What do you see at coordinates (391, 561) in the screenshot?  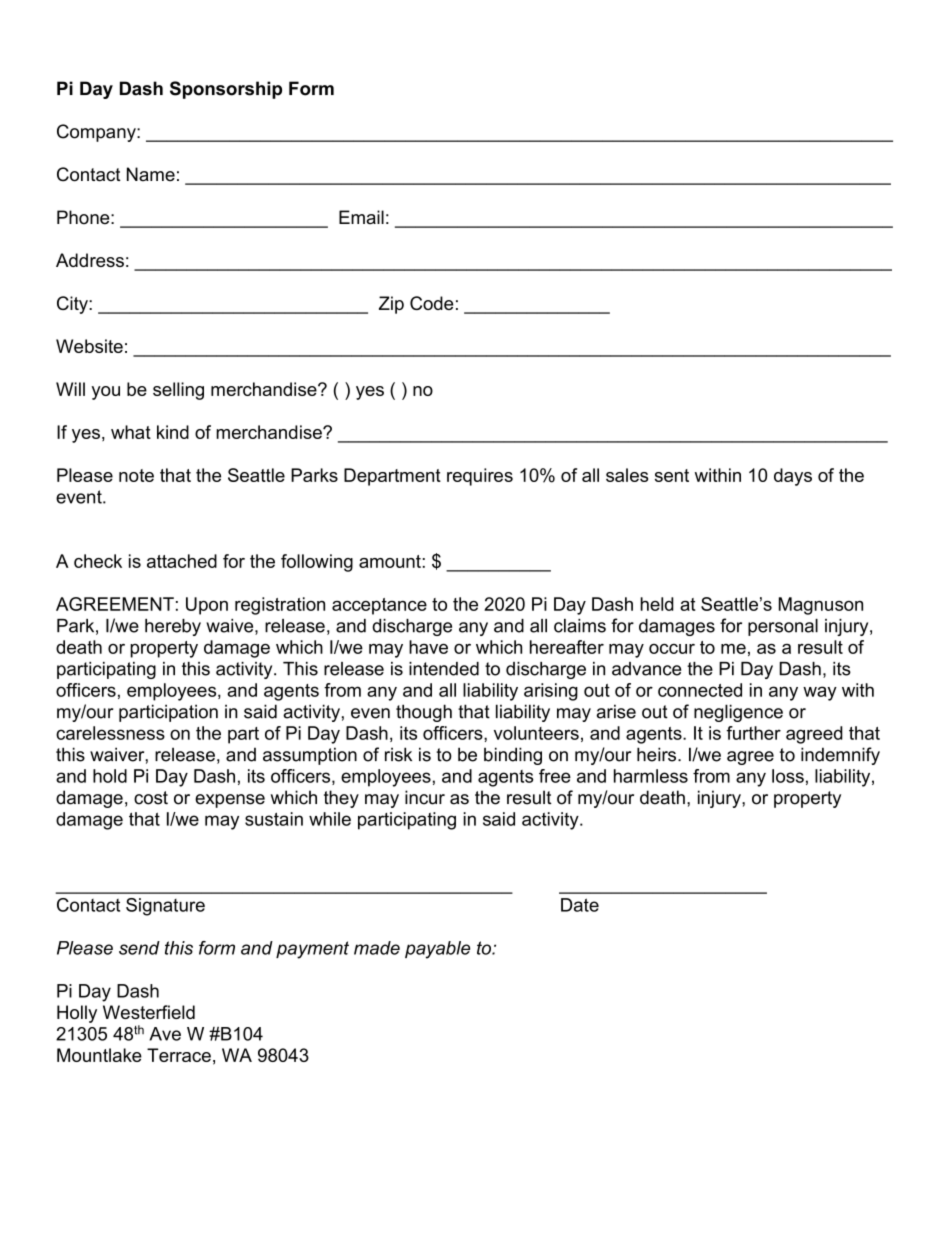 I see `amount` at bounding box center [391, 561].
